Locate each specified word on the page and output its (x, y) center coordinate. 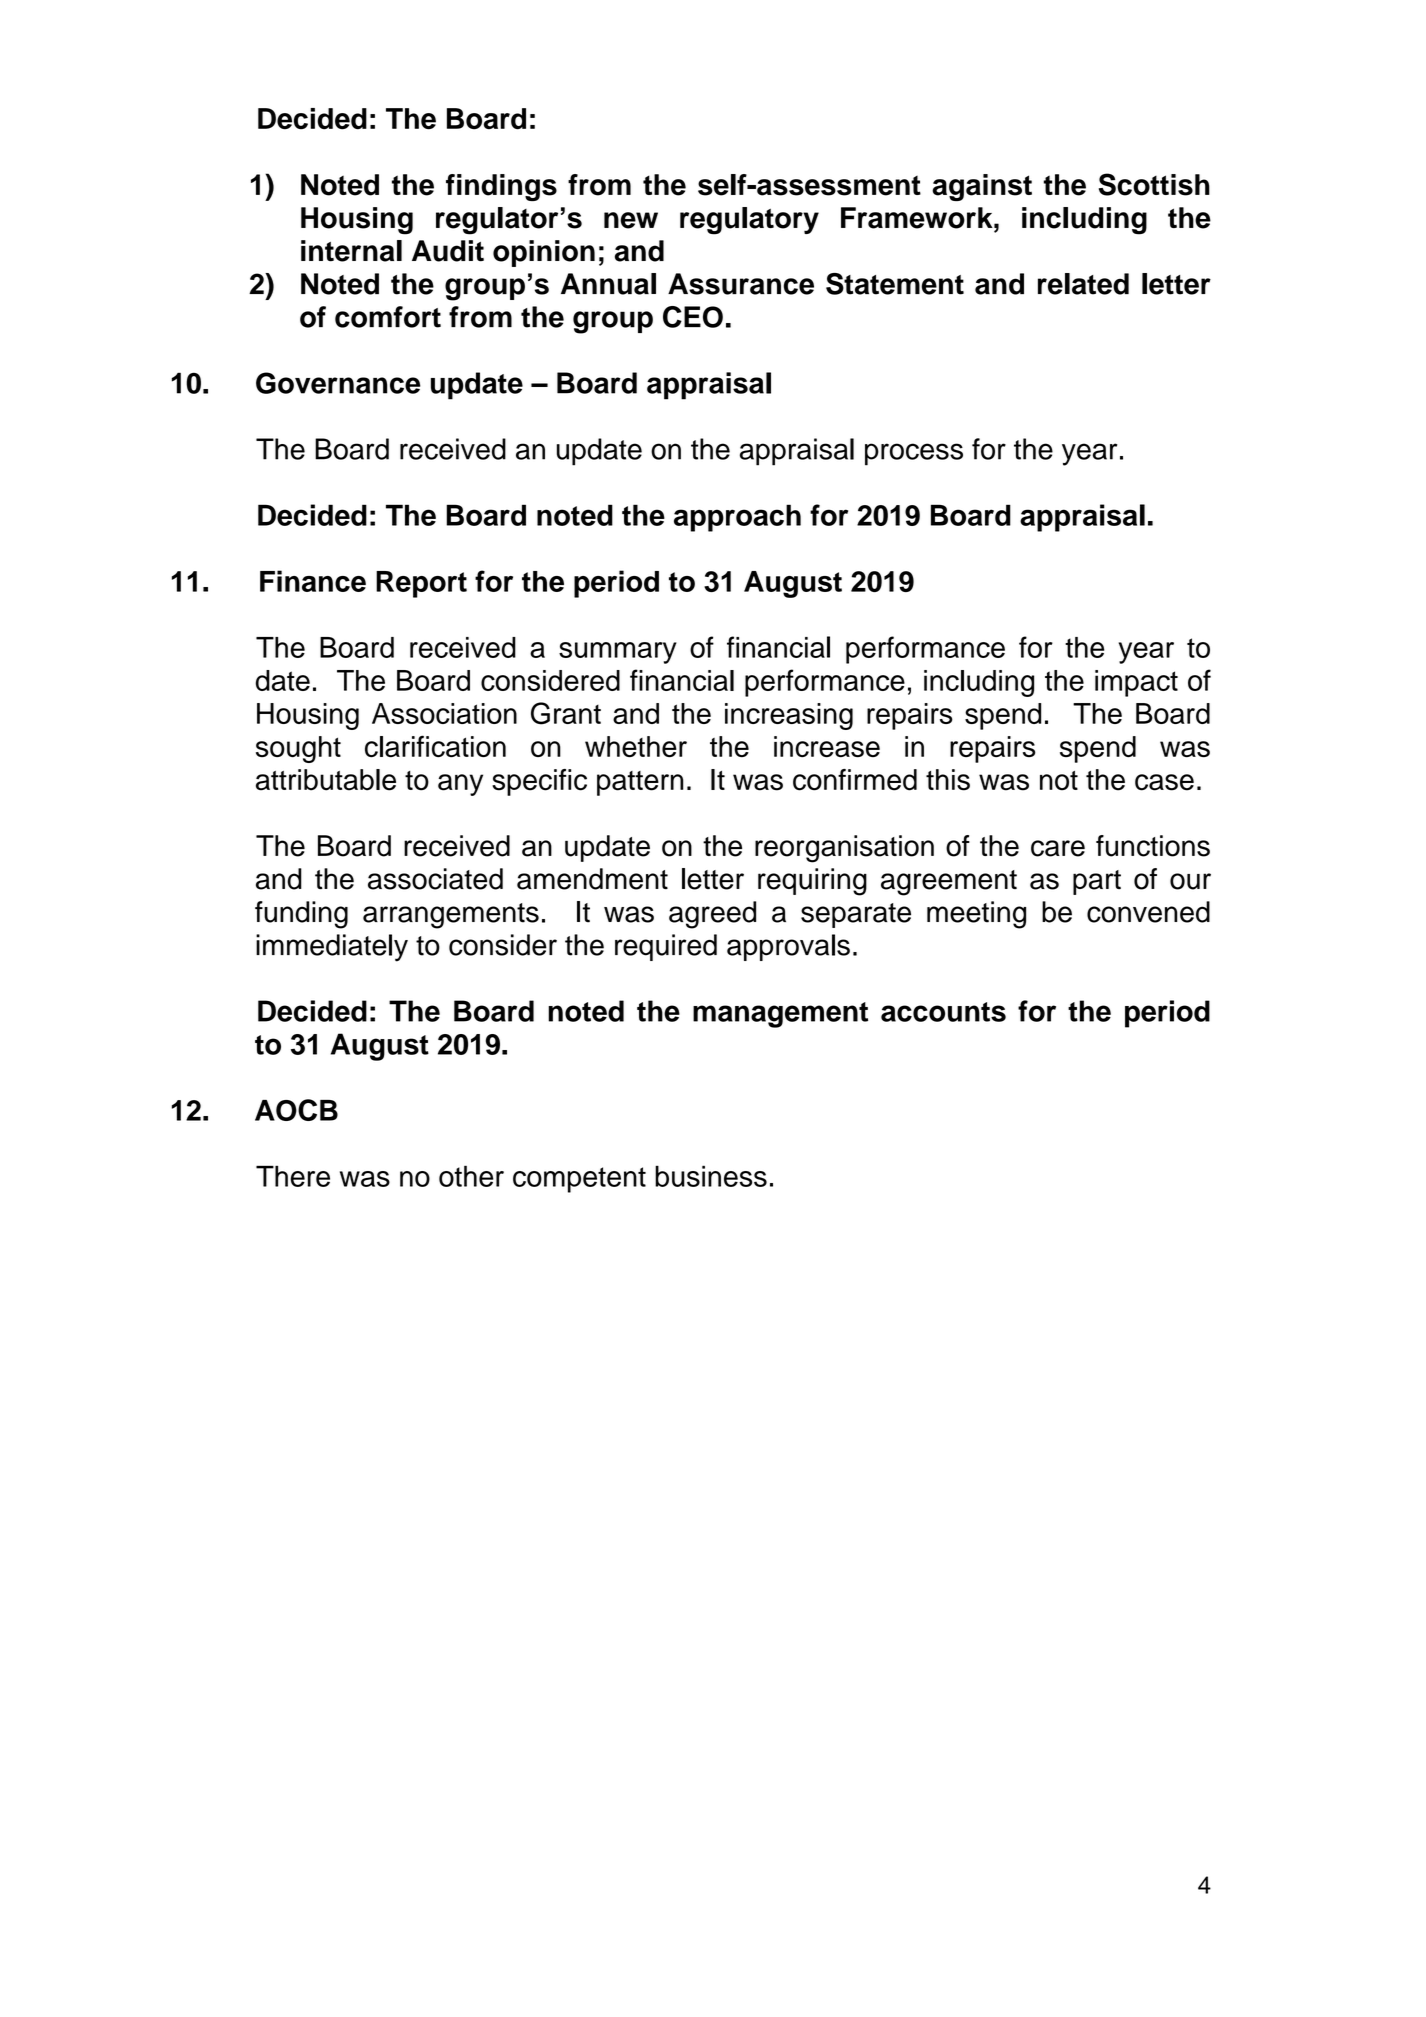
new (631, 220)
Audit (448, 251)
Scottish (1154, 184)
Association (444, 713)
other (471, 1176)
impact (1136, 683)
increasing (789, 716)
